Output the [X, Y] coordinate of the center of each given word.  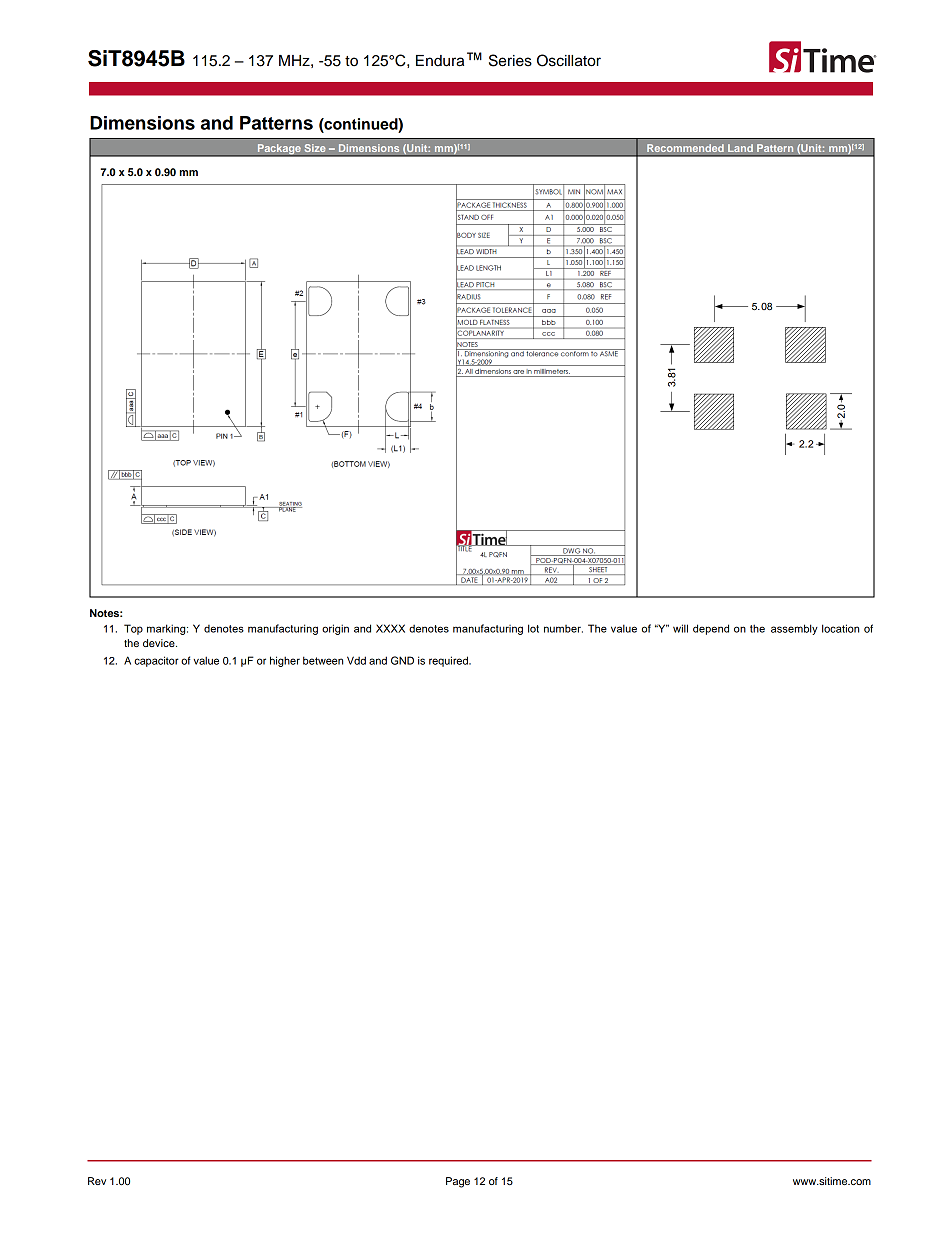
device [160, 643]
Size [315, 148]
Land [740, 148]
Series [510, 60]
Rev [97, 1181]
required [449, 661]
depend [711, 629]
